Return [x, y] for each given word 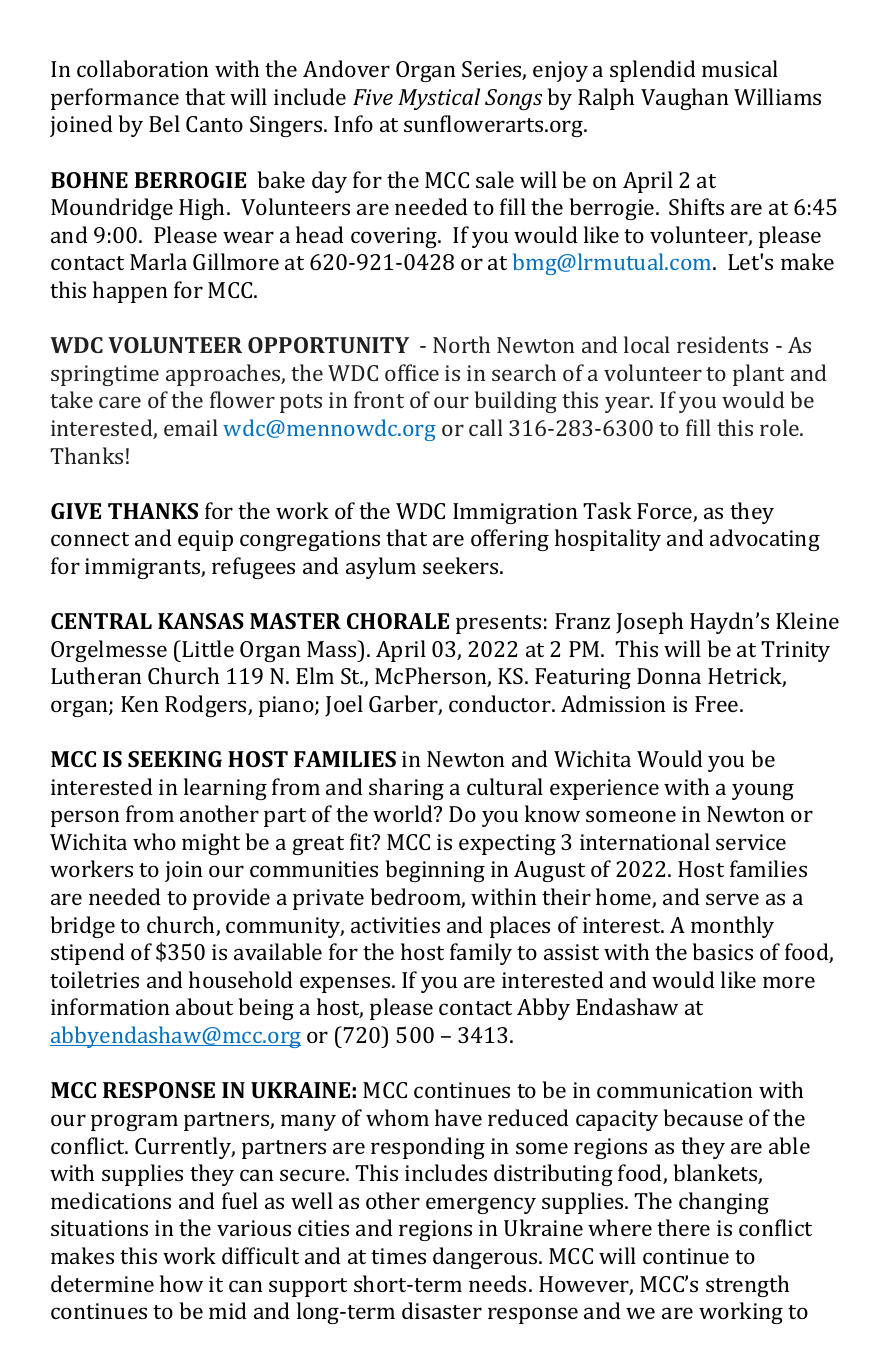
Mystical [439, 99]
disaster [442, 1310]
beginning [435, 871]
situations [99, 1228]
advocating [765, 540]
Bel [164, 123]
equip [205, 540]
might [211, 844]
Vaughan [685, 99]
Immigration [515, 513]
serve [732, 899]
